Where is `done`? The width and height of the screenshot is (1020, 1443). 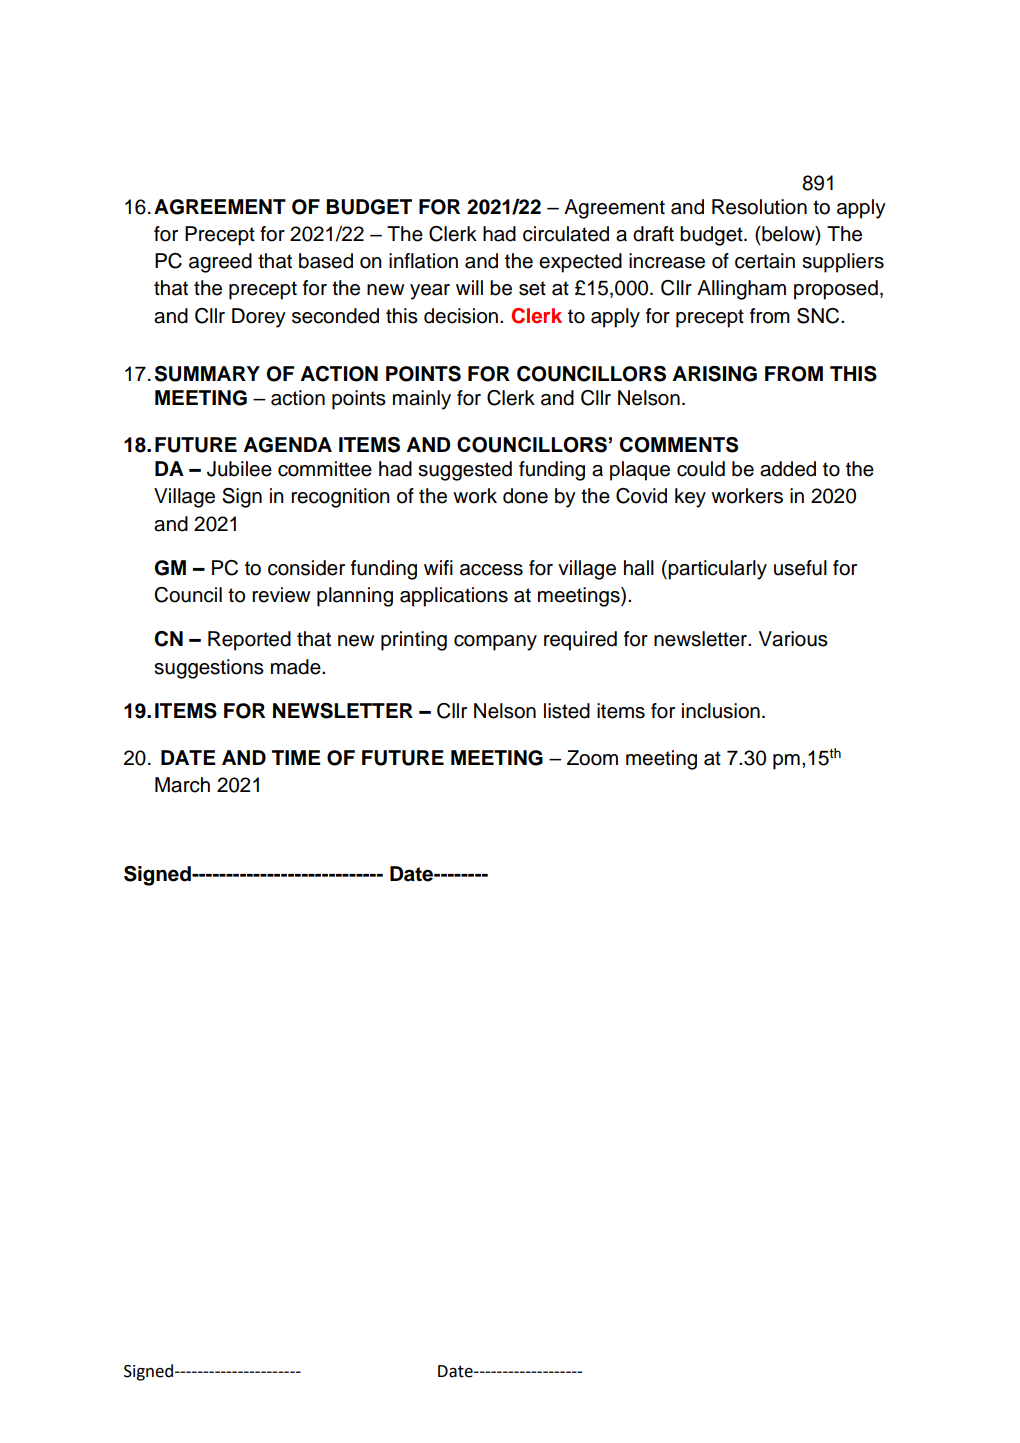
done is located at coordinates (525, 496).
